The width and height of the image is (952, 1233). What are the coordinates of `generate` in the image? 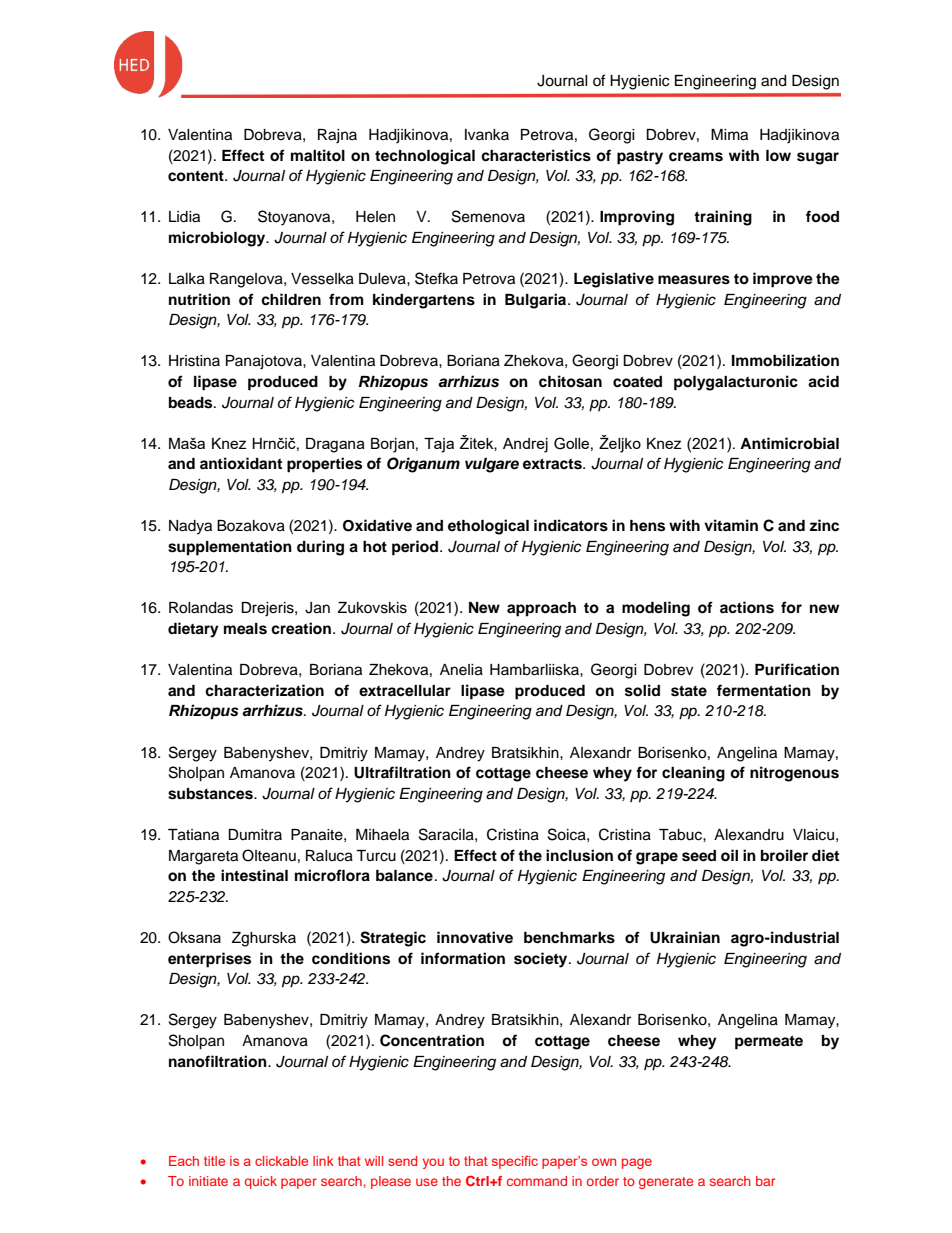 It's located at (666, 1183).
